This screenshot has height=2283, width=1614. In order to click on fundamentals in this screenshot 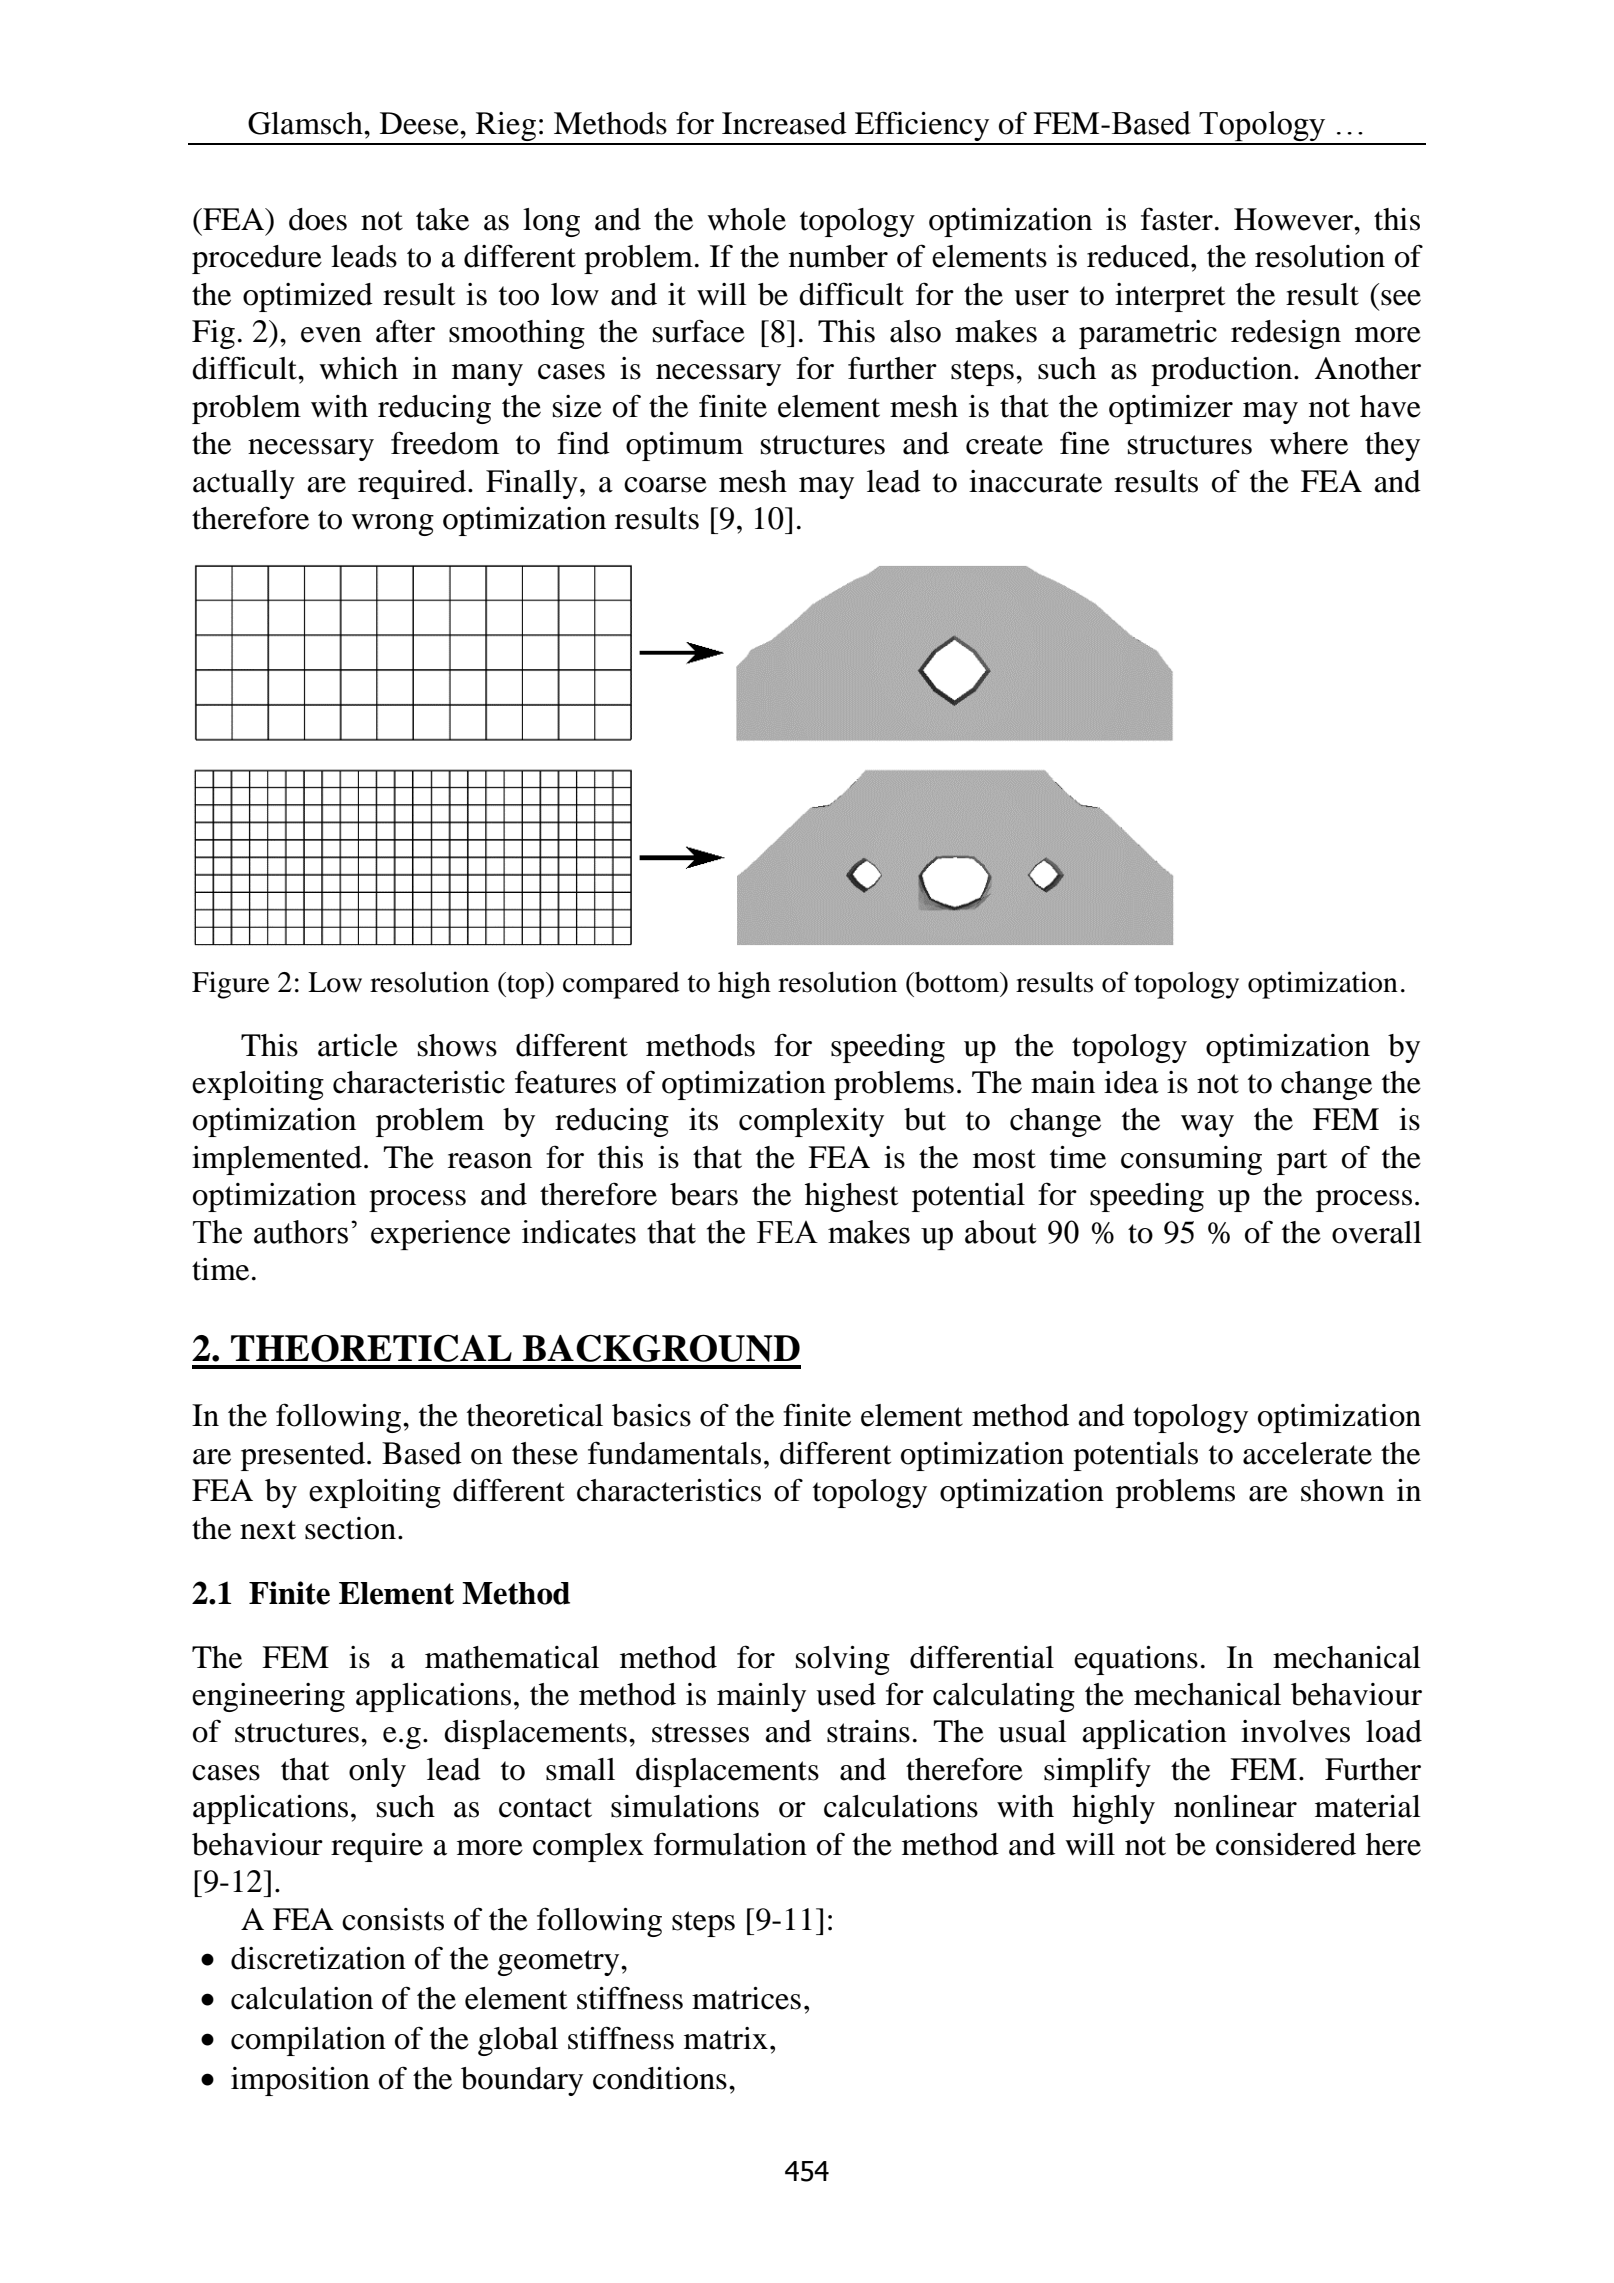, I will do `click(674, 1453)`.
